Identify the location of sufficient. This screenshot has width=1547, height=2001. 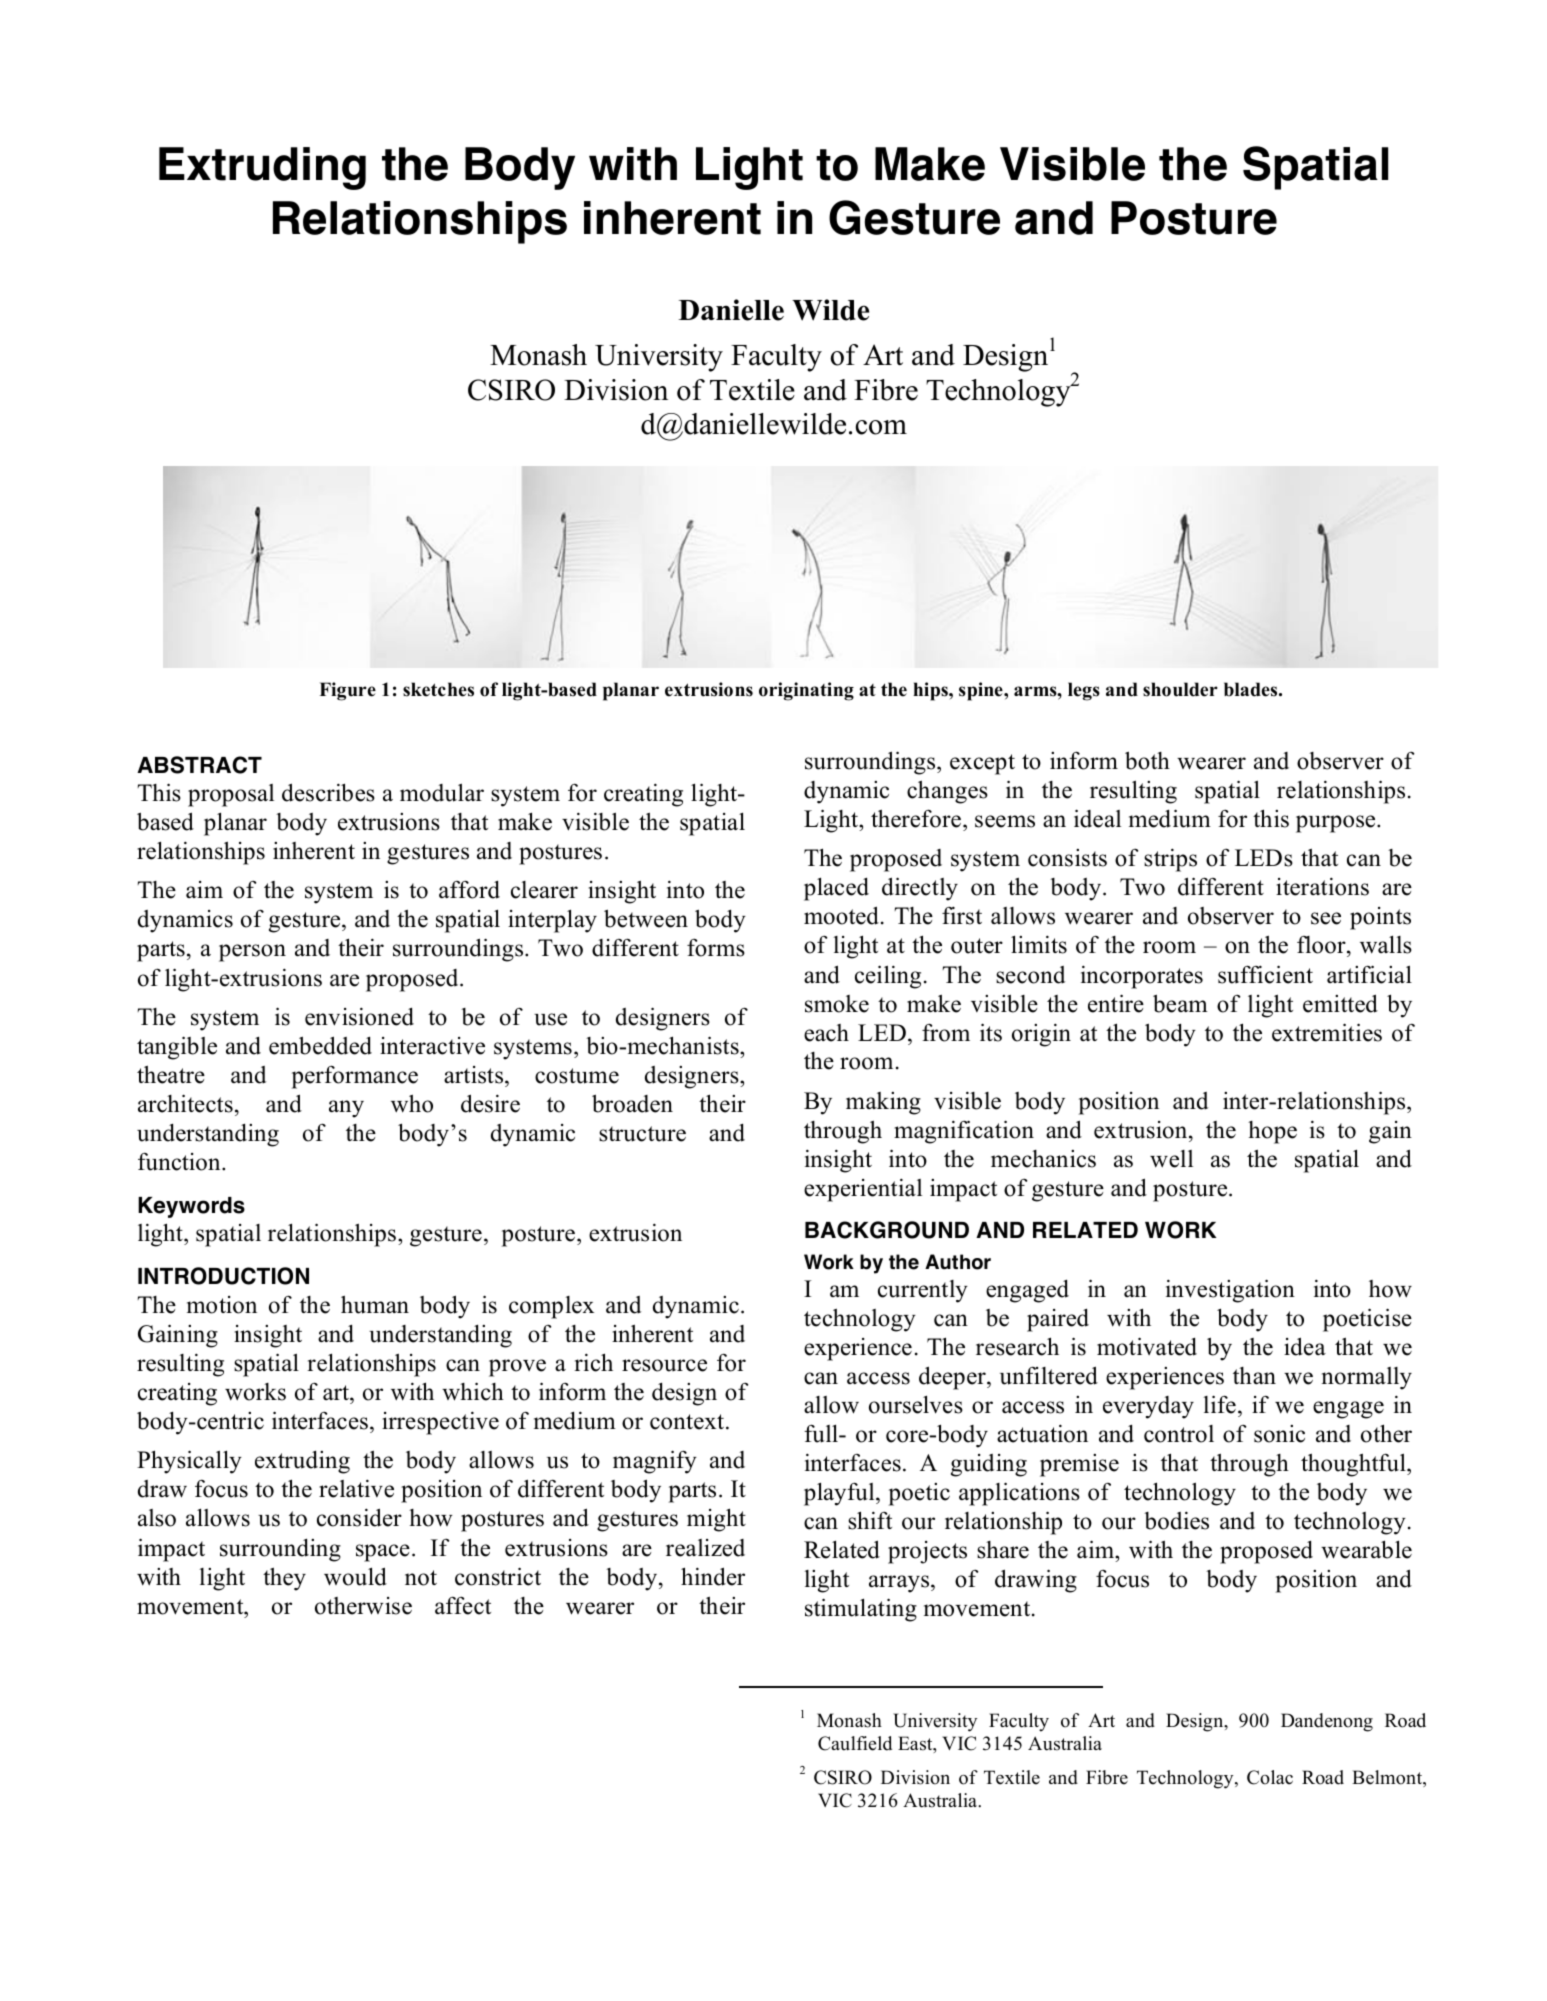
(1265, 974).
